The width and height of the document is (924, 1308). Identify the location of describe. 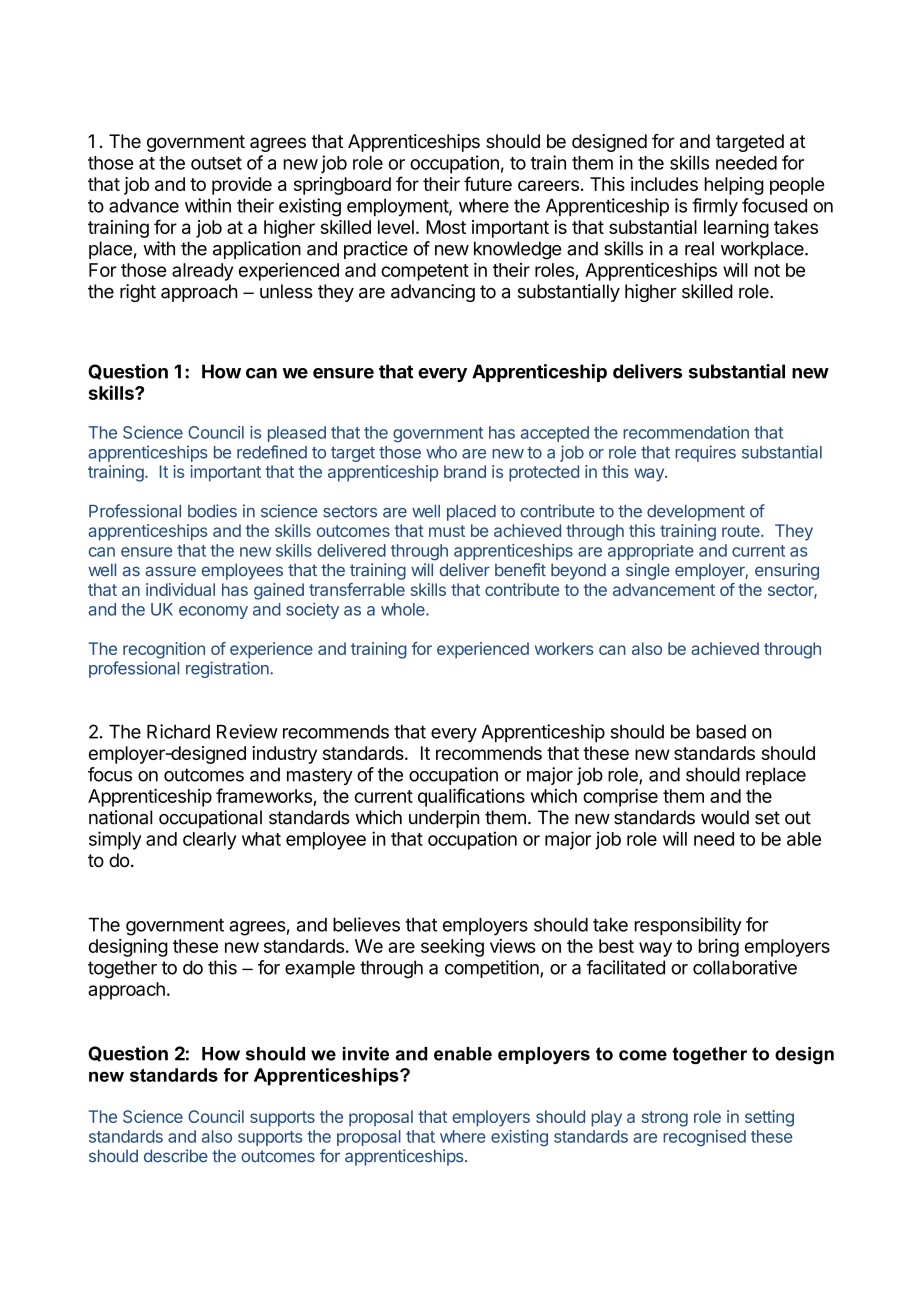
(176, 1156).
